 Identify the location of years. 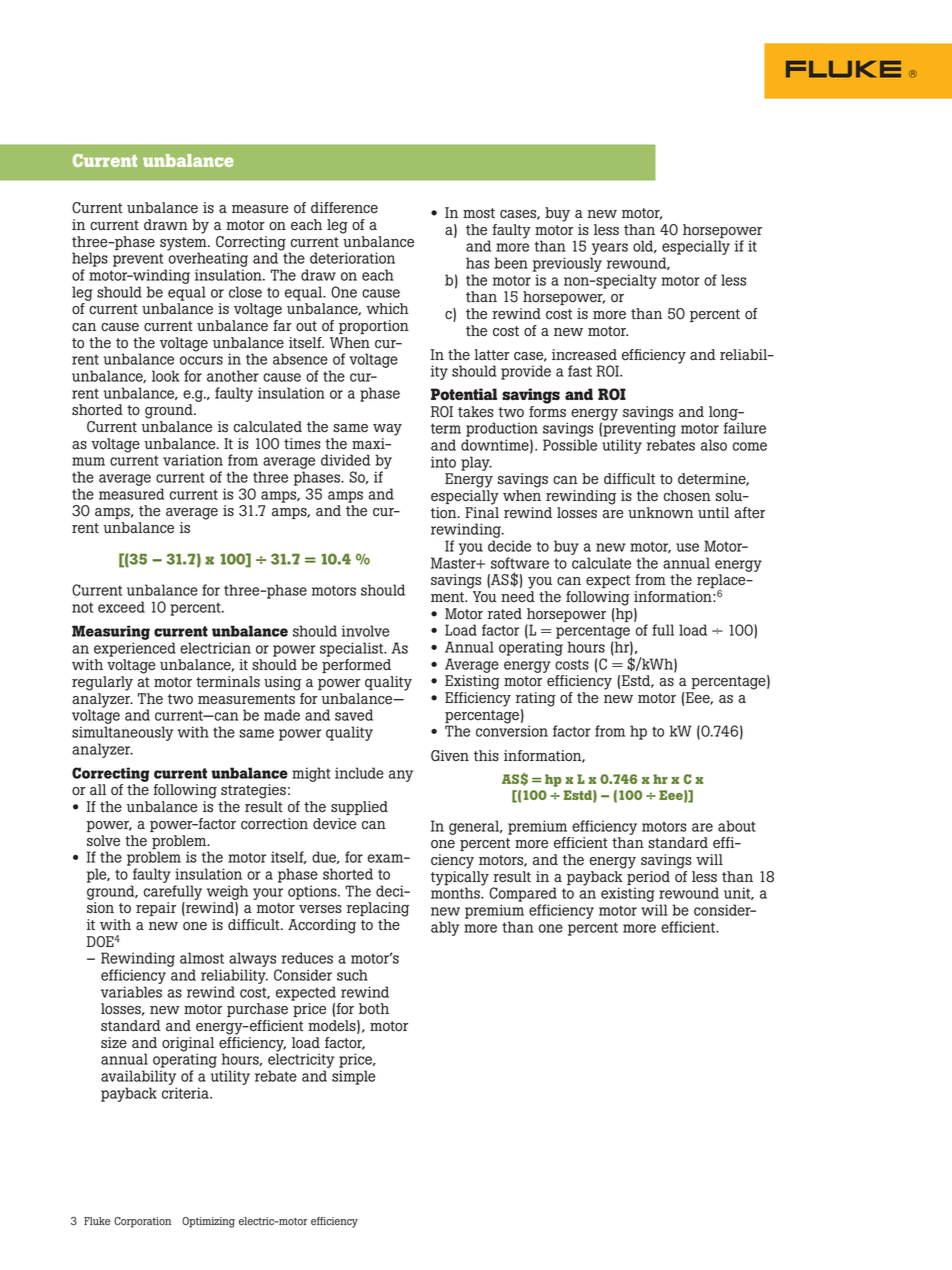
(609, 250).
